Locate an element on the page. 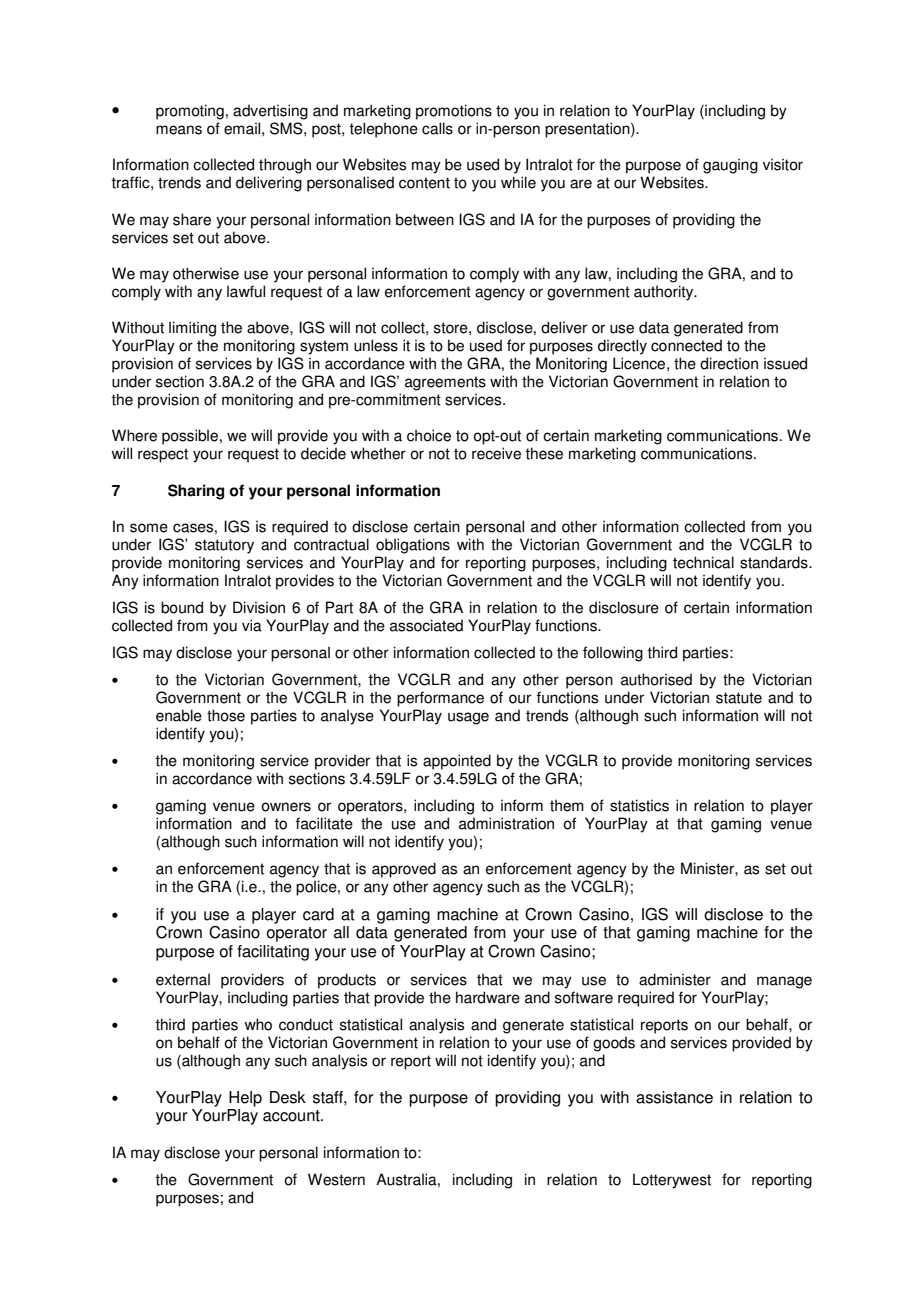  possible is located at coordinates (190, 437).
